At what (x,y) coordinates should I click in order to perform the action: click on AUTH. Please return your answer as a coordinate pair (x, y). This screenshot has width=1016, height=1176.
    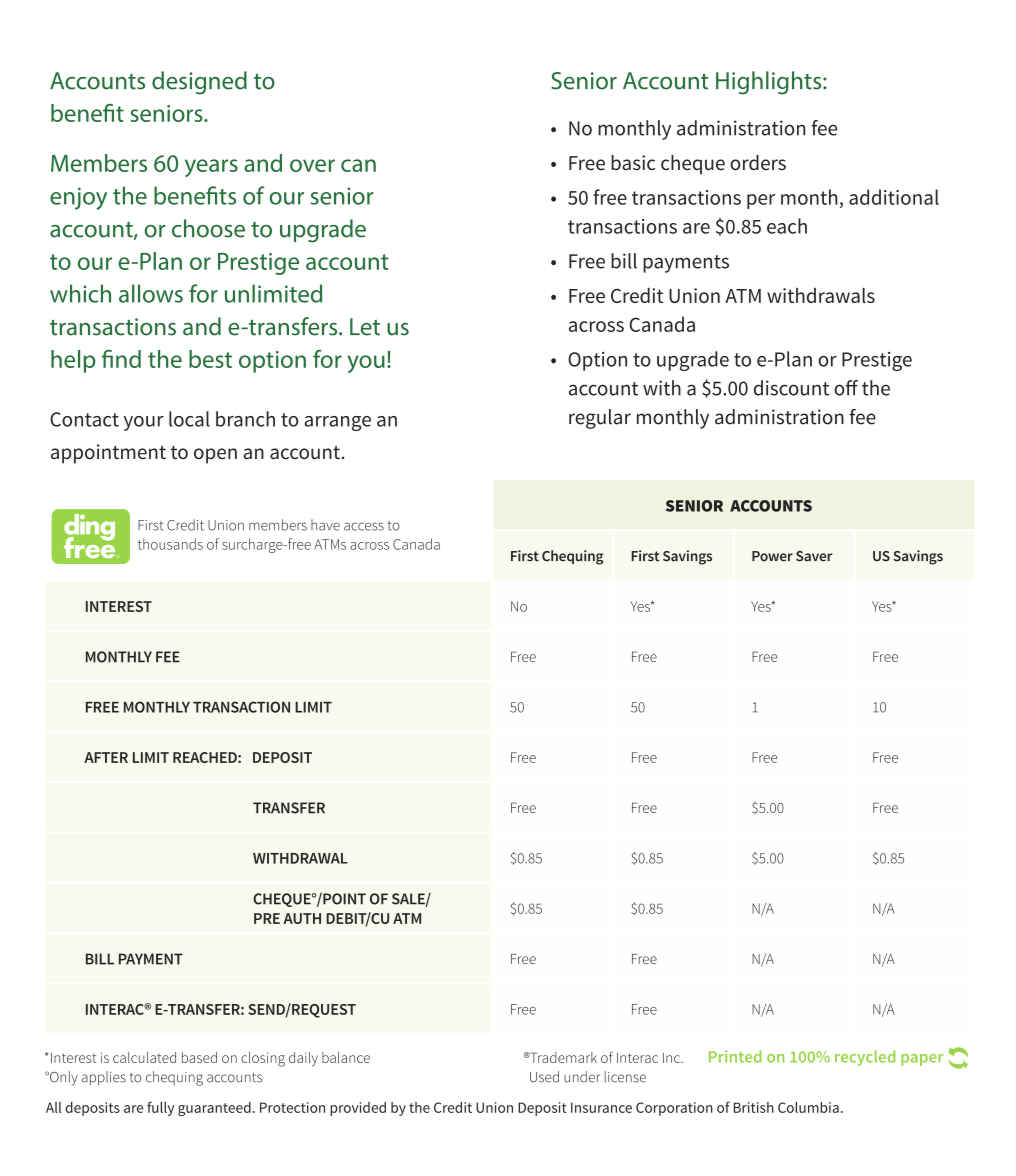
    Looking at the image, I should click on (302, 918).
